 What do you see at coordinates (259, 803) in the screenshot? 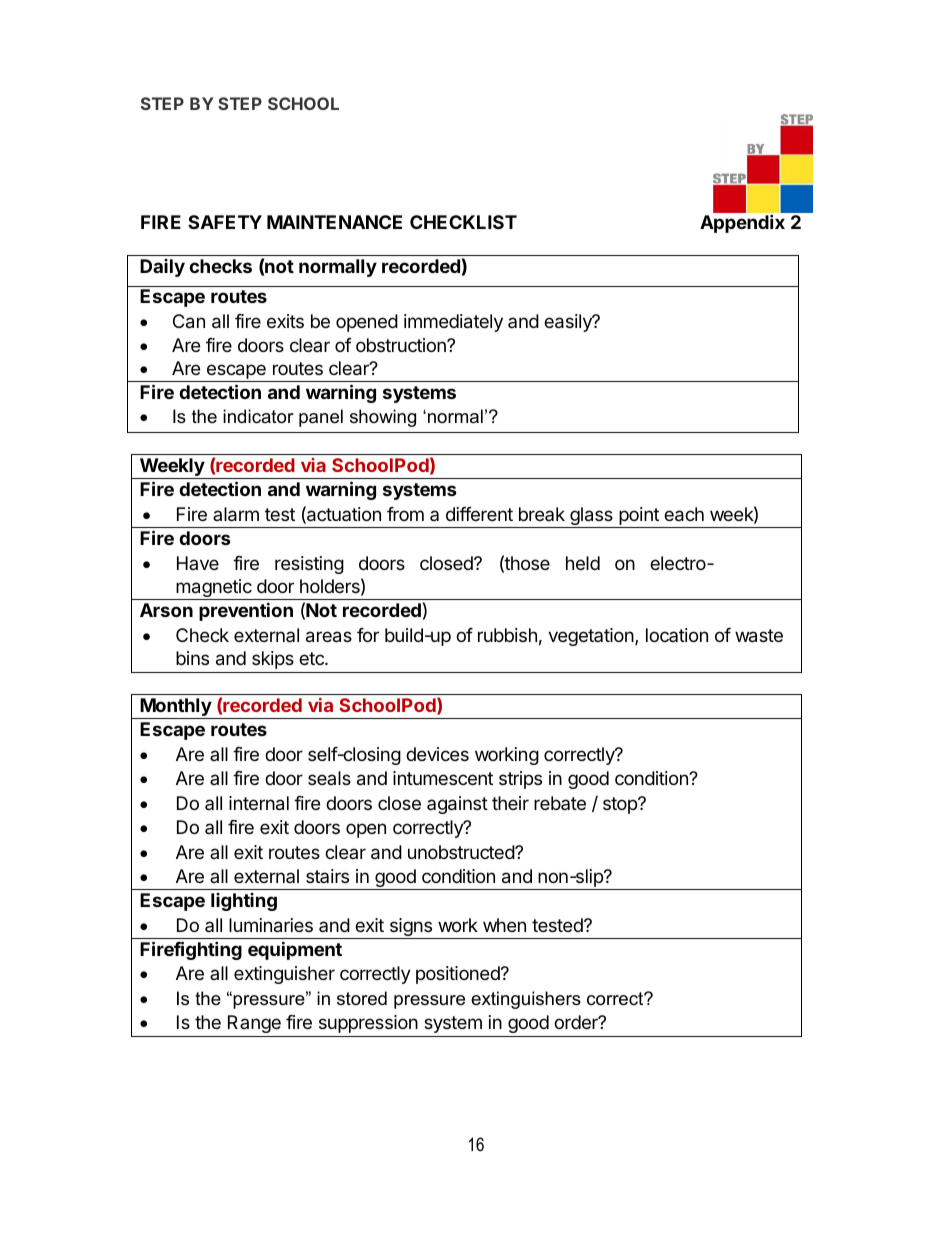
I see `internal` at bounding box center [259, 803].
